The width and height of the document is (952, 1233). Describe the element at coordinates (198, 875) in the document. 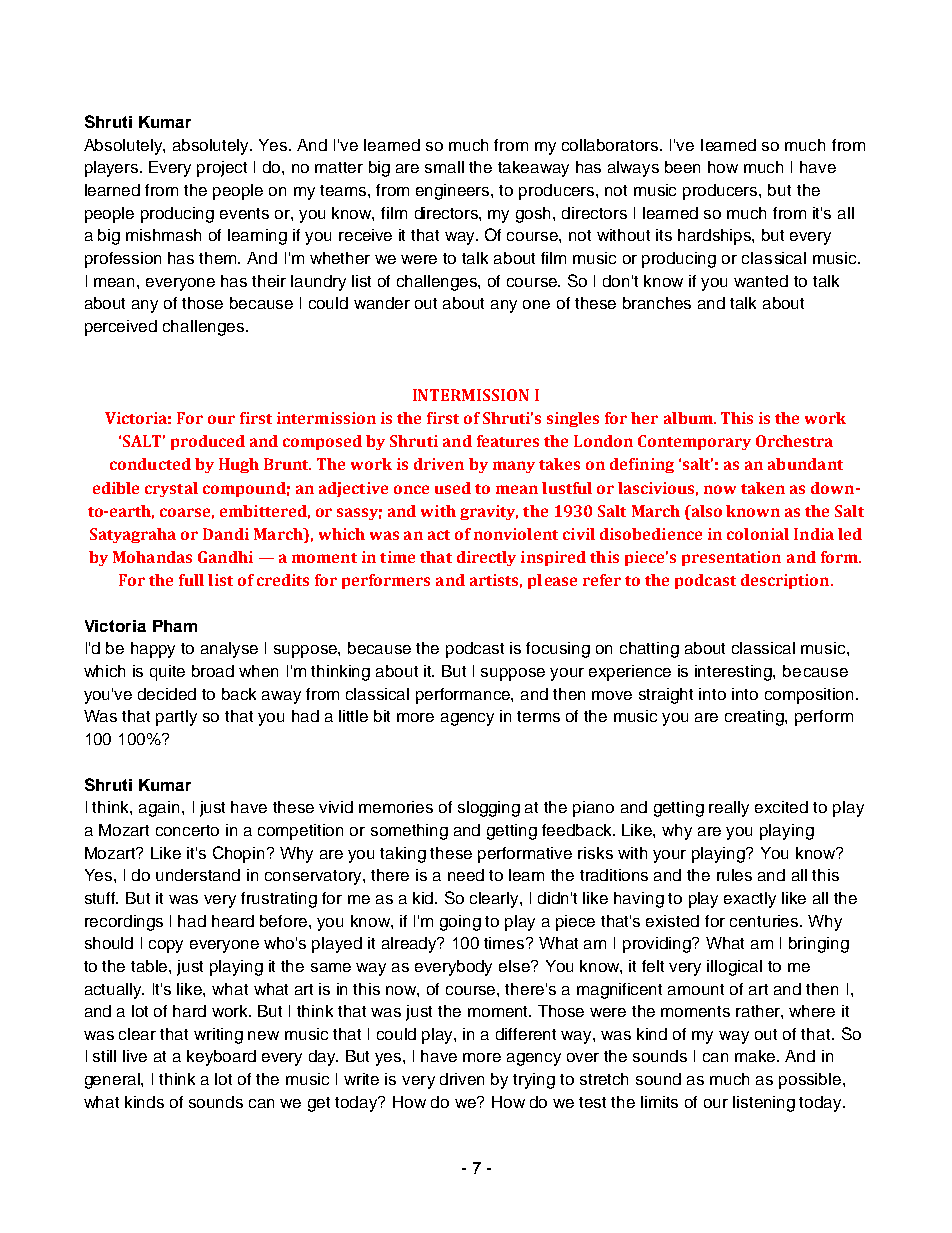

I see `understand` at that location.
